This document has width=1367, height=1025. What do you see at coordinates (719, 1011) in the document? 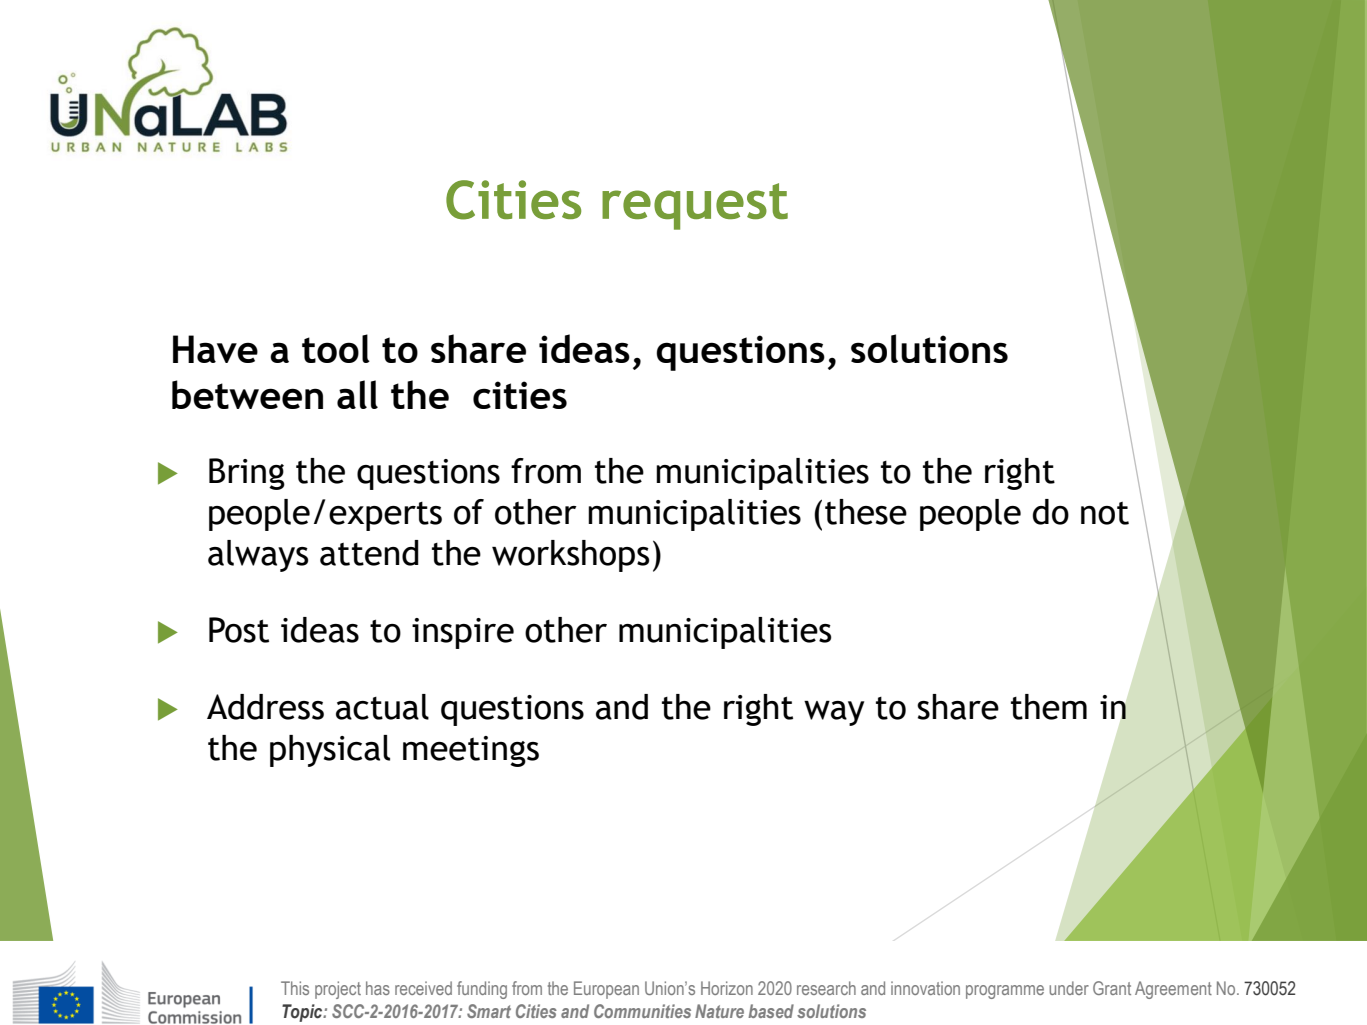
I see `Nature` at bounding box center [719, 1011].
